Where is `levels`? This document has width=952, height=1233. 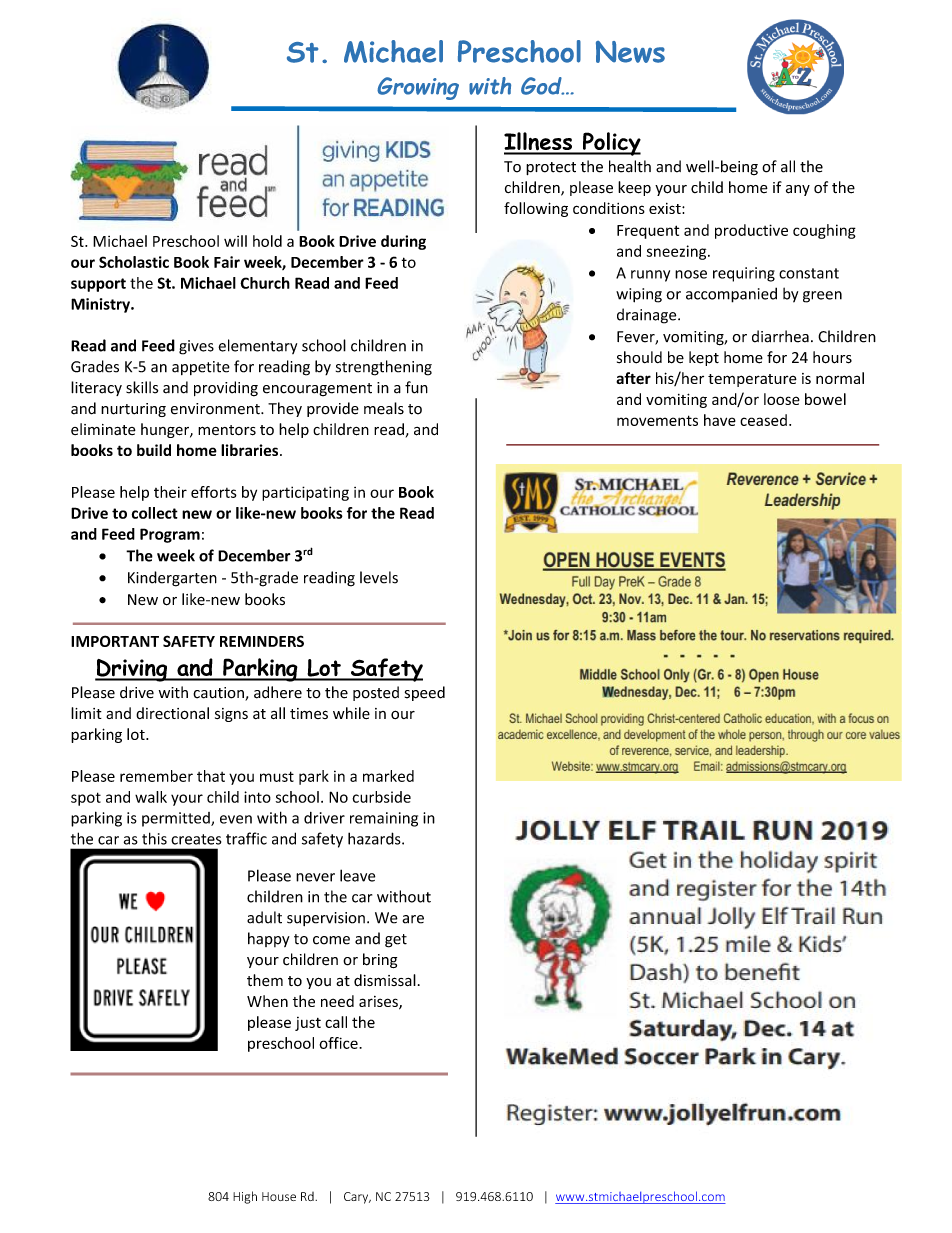
levels is located at coordinates (379, 577).
